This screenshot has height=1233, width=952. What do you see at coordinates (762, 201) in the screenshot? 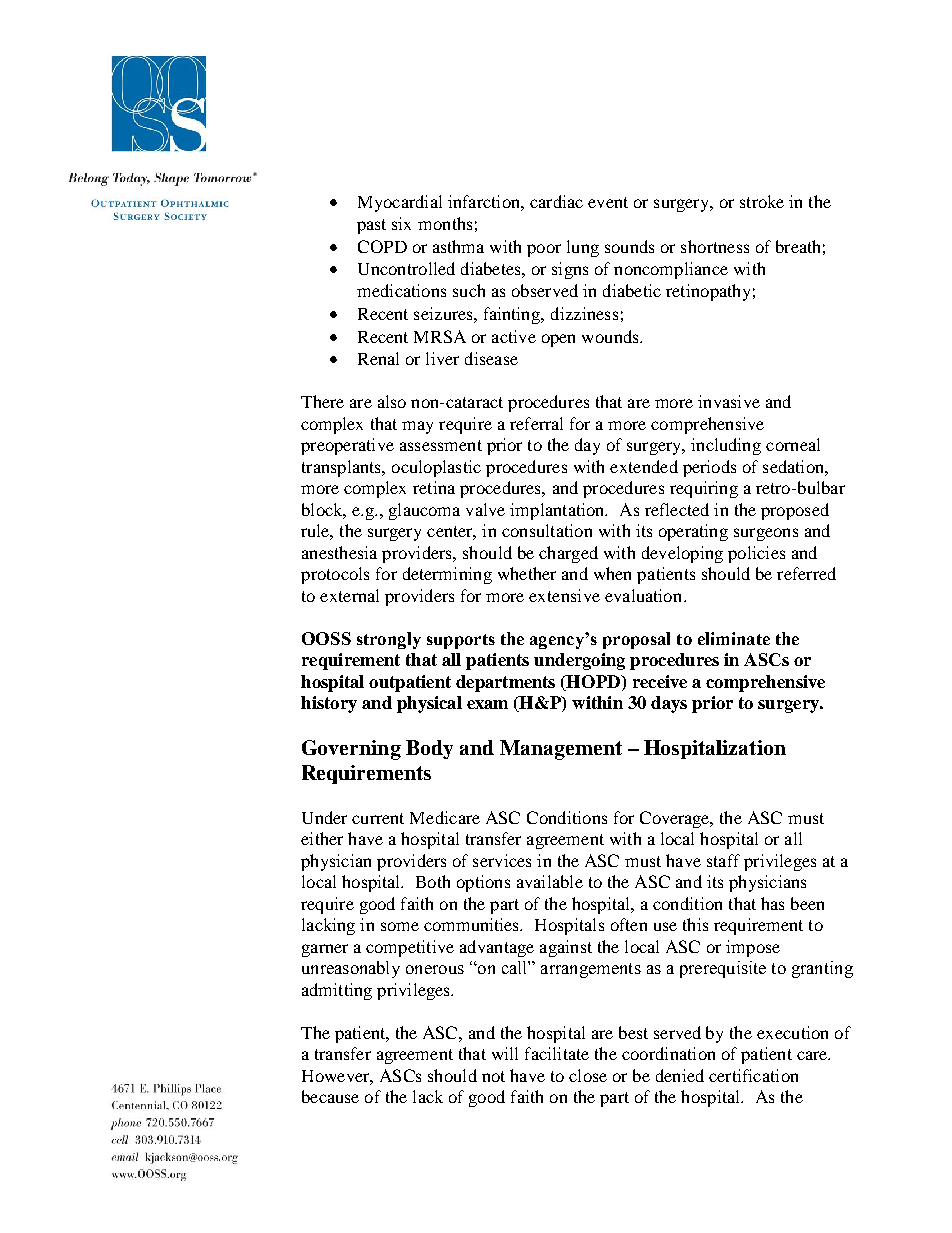
I see `stroke` at bounding box center [762, 201].
